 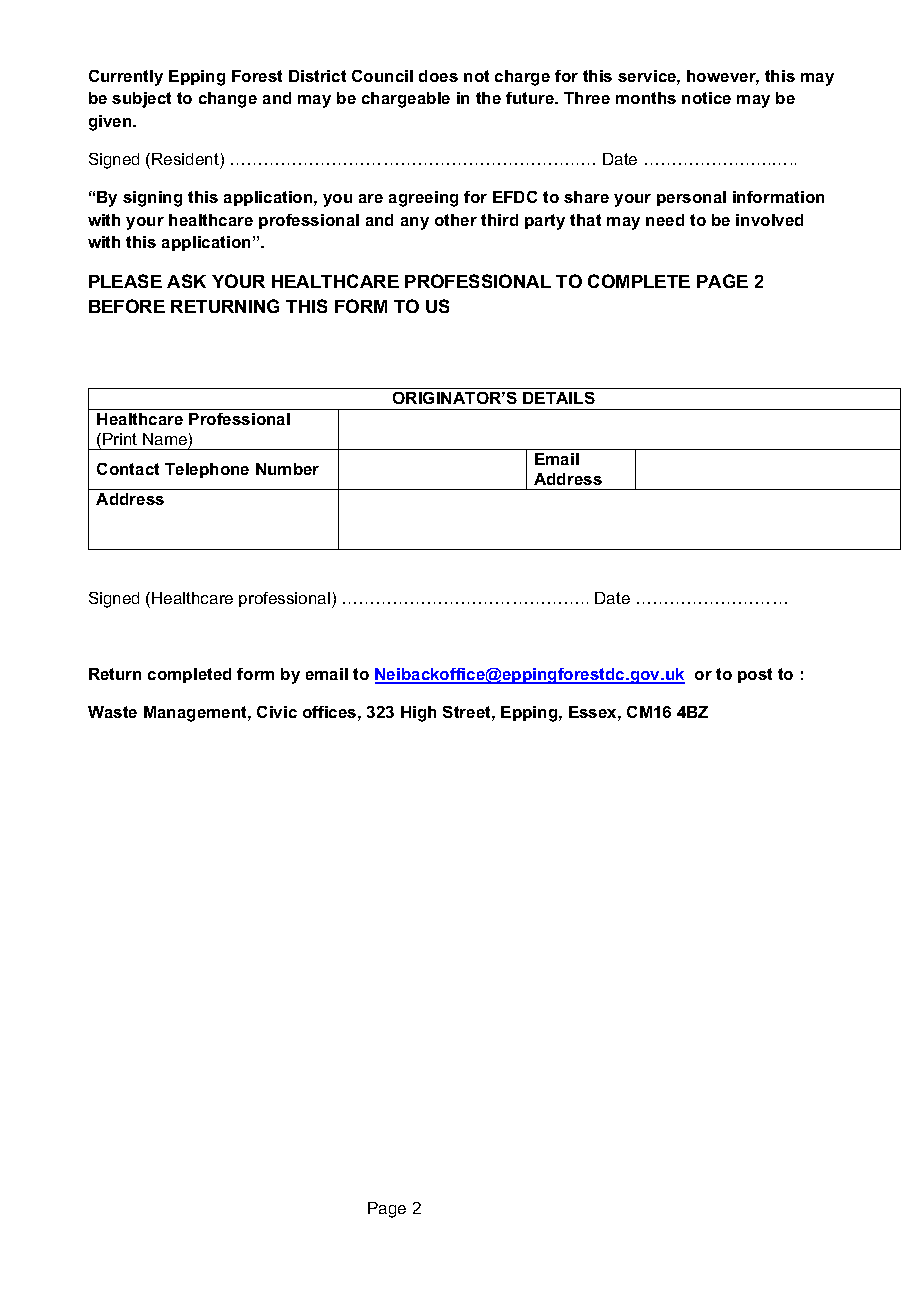 I want to click on notice, so click(x=706, y=98).
